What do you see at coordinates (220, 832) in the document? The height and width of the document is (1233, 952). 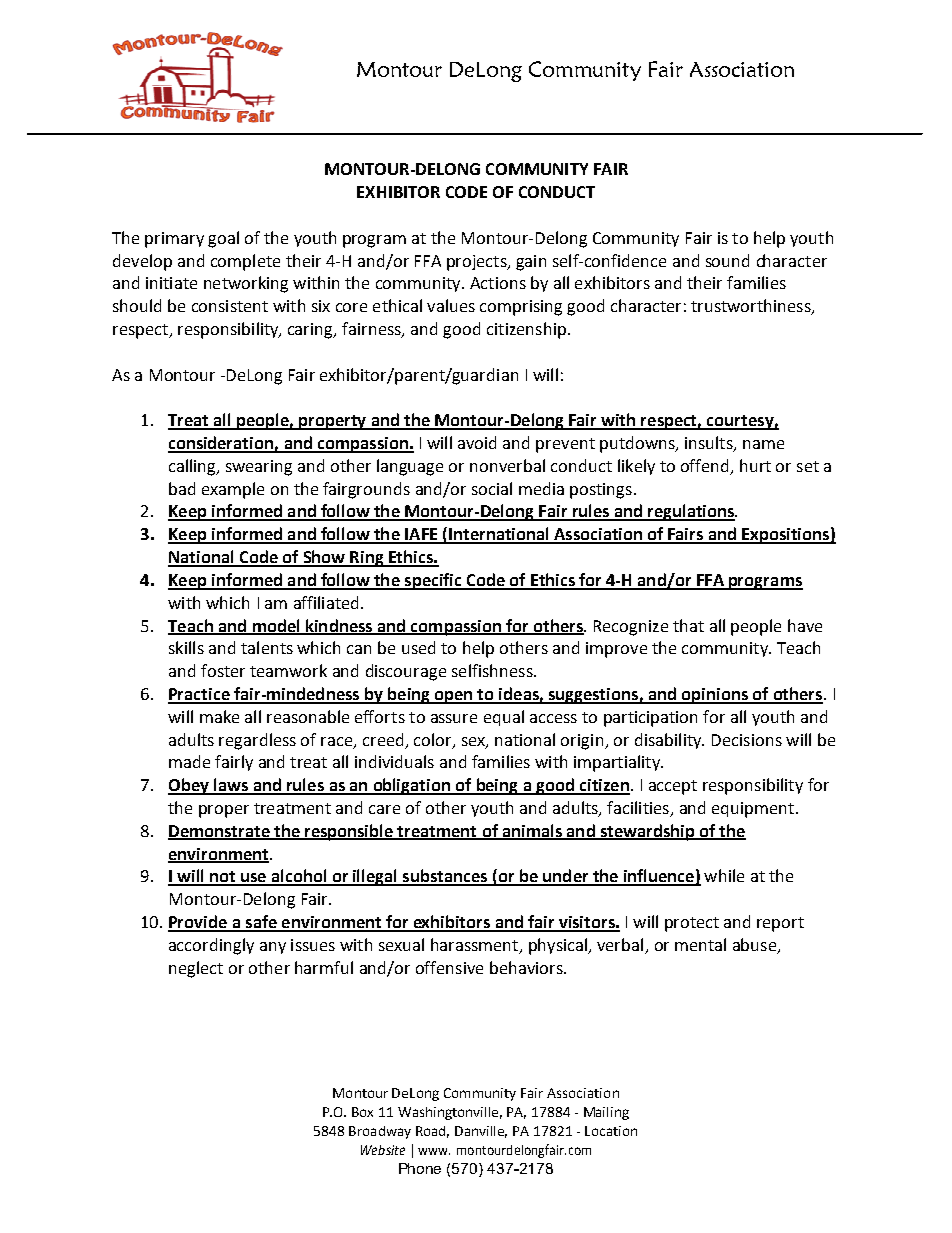 I see `Demonstrate` at bounding box center [220, 832].
